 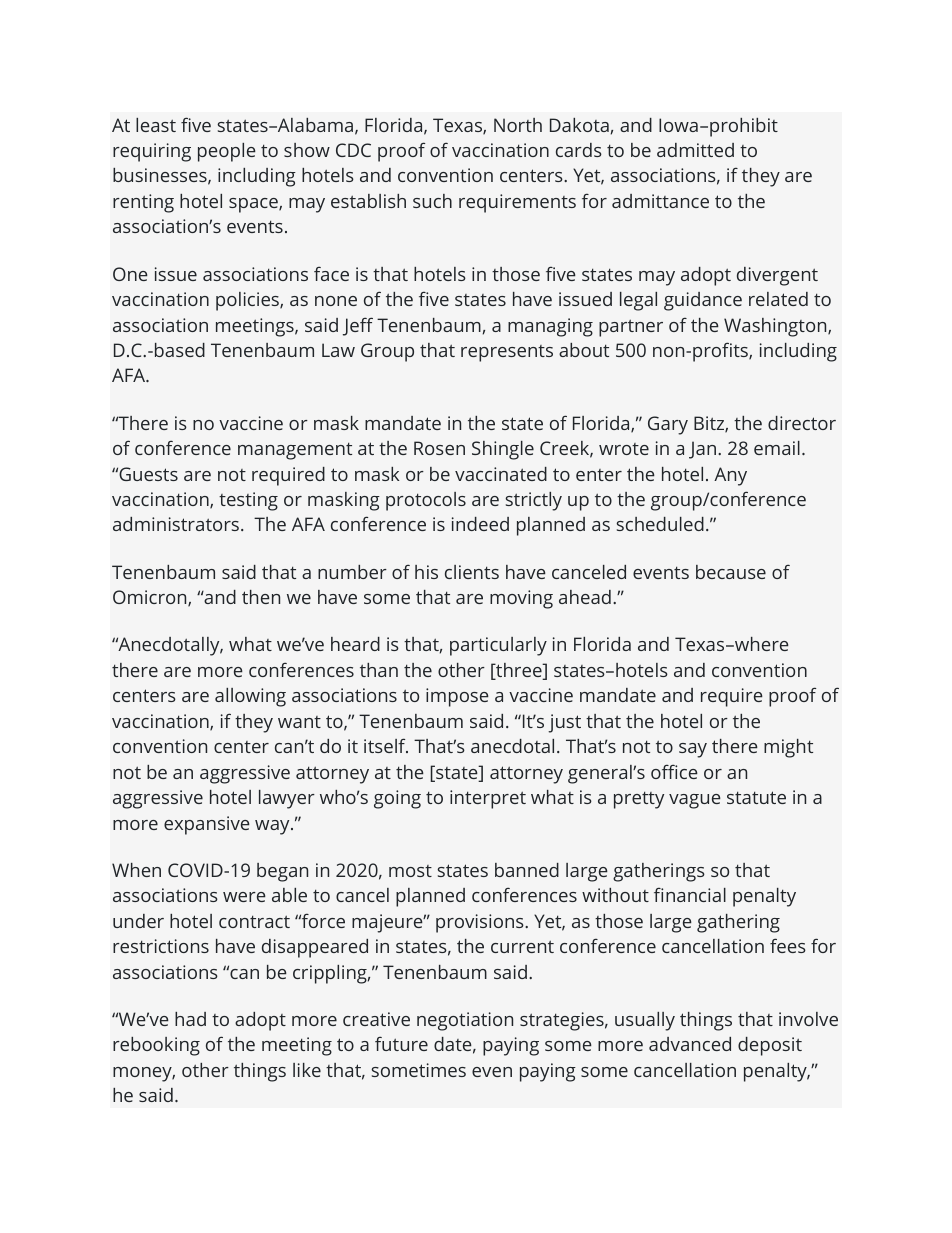 What do you see at coordinates (190, 1019) in the page?
I see `had` at bounding box center [190, 1019].
